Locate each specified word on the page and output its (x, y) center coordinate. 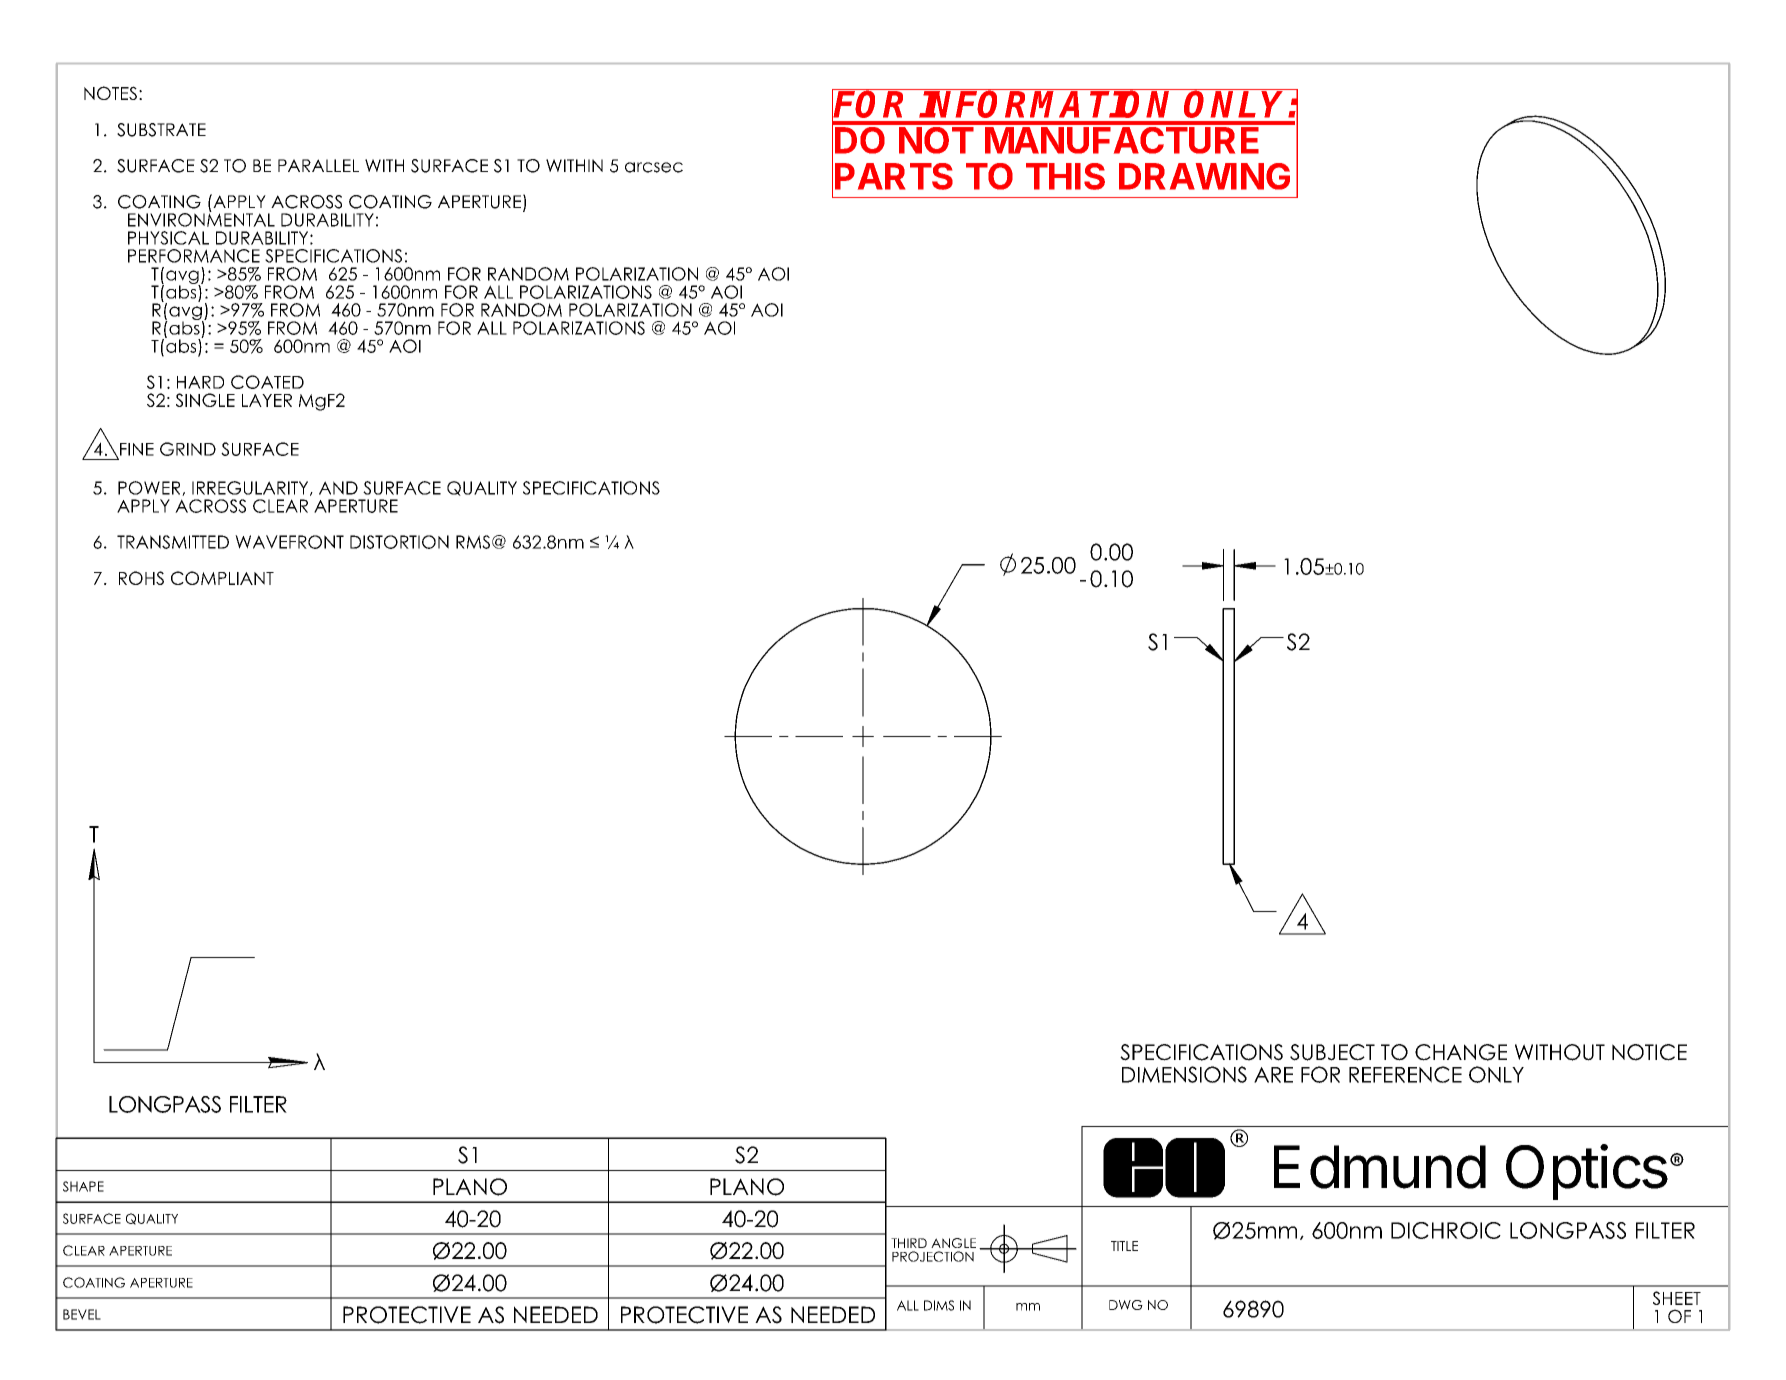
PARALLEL (318, 165)
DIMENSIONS (1184, 1074)
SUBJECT (1332, 1052)
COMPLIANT (222, 578)
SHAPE (83, 1186)
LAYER (267, 400)
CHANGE (1461, 1052)
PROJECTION (933, 1256)
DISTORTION (399, 542)
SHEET (1677, 1298)
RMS (473, 542)
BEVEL (82, 1314)
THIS (1065, 176)
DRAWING (1204, 176)
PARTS (894, 176)
